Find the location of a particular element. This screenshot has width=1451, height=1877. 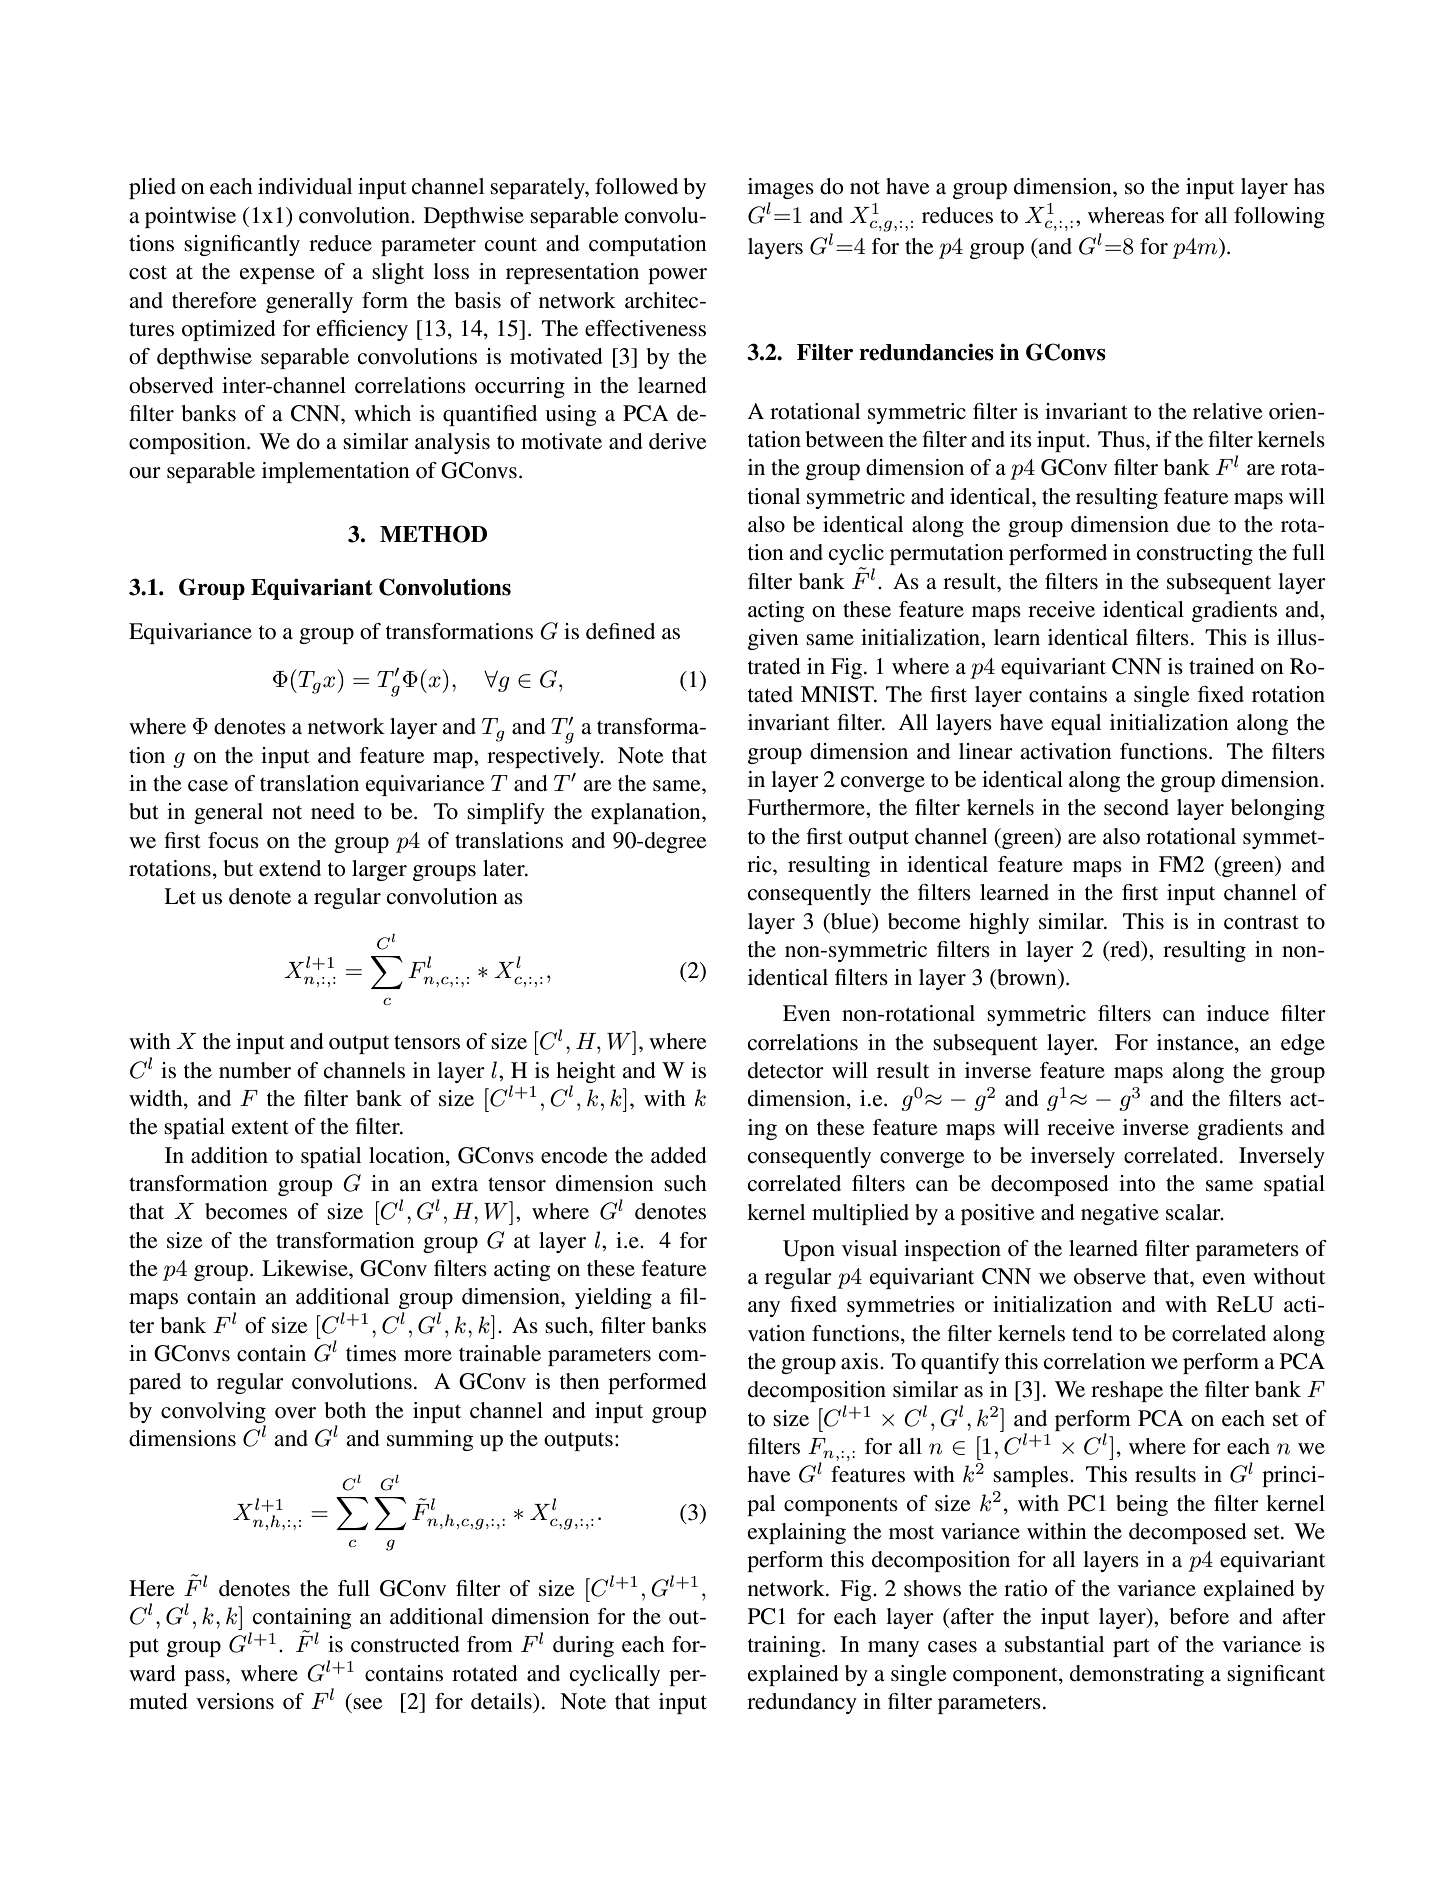

expense is located at coordinates (277, 276).
